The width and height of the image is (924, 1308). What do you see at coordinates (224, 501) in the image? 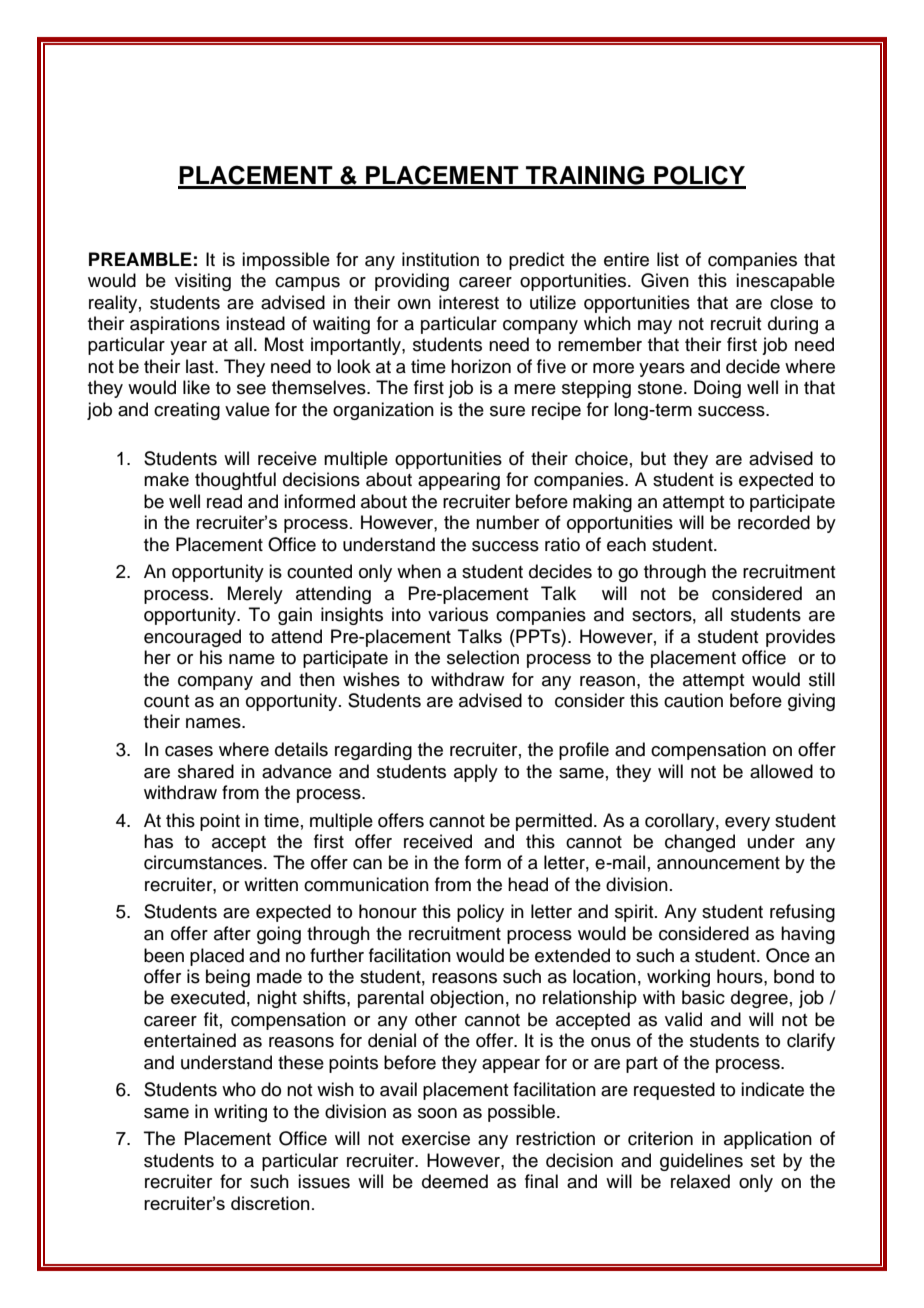
I see `read` at bounding box center [224, 501].
